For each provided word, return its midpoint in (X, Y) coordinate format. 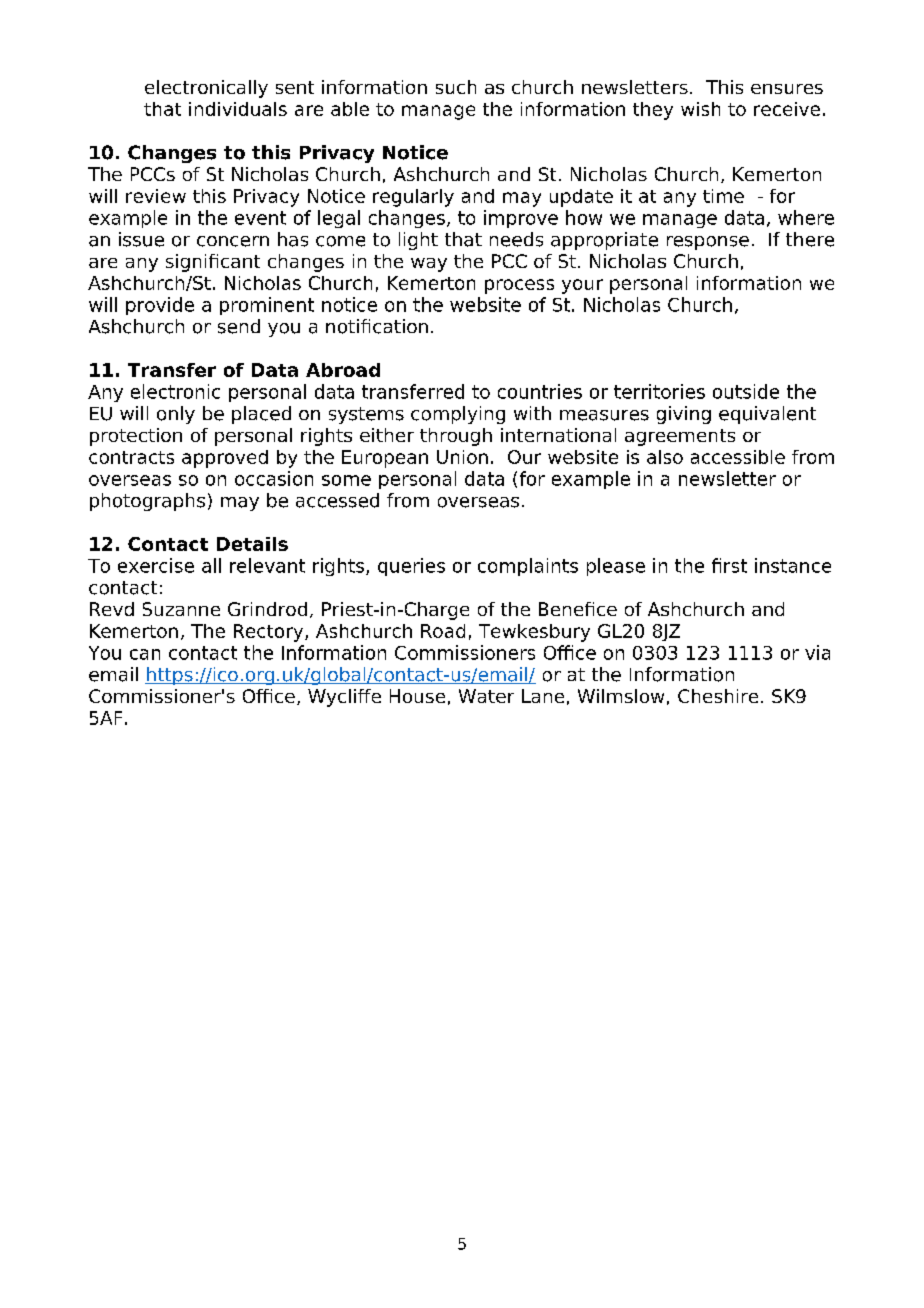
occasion (274, 478)
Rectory (270, 633)
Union (462, 457)
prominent (267, 306)
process (519, 286)
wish (700, 109)
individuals (238, 109)
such (456, 87)
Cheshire (718, 696)
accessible (738, 457)
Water (486, 696)
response (708, 243)
